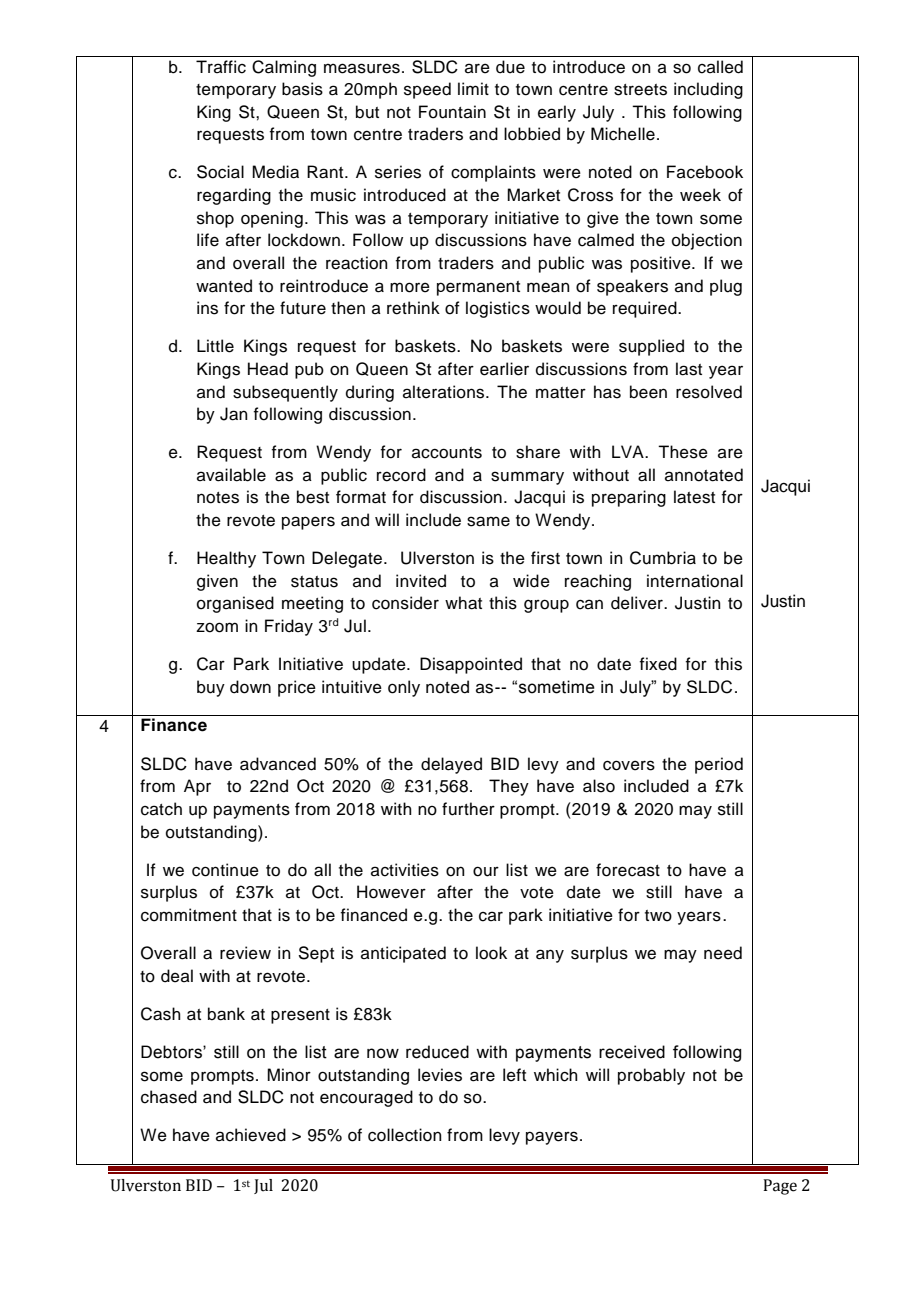 The width and height of the screenshot is (924, 1308). Describe the element at coordinates (708, 90) in the screenshot. I see `including` at that location.
